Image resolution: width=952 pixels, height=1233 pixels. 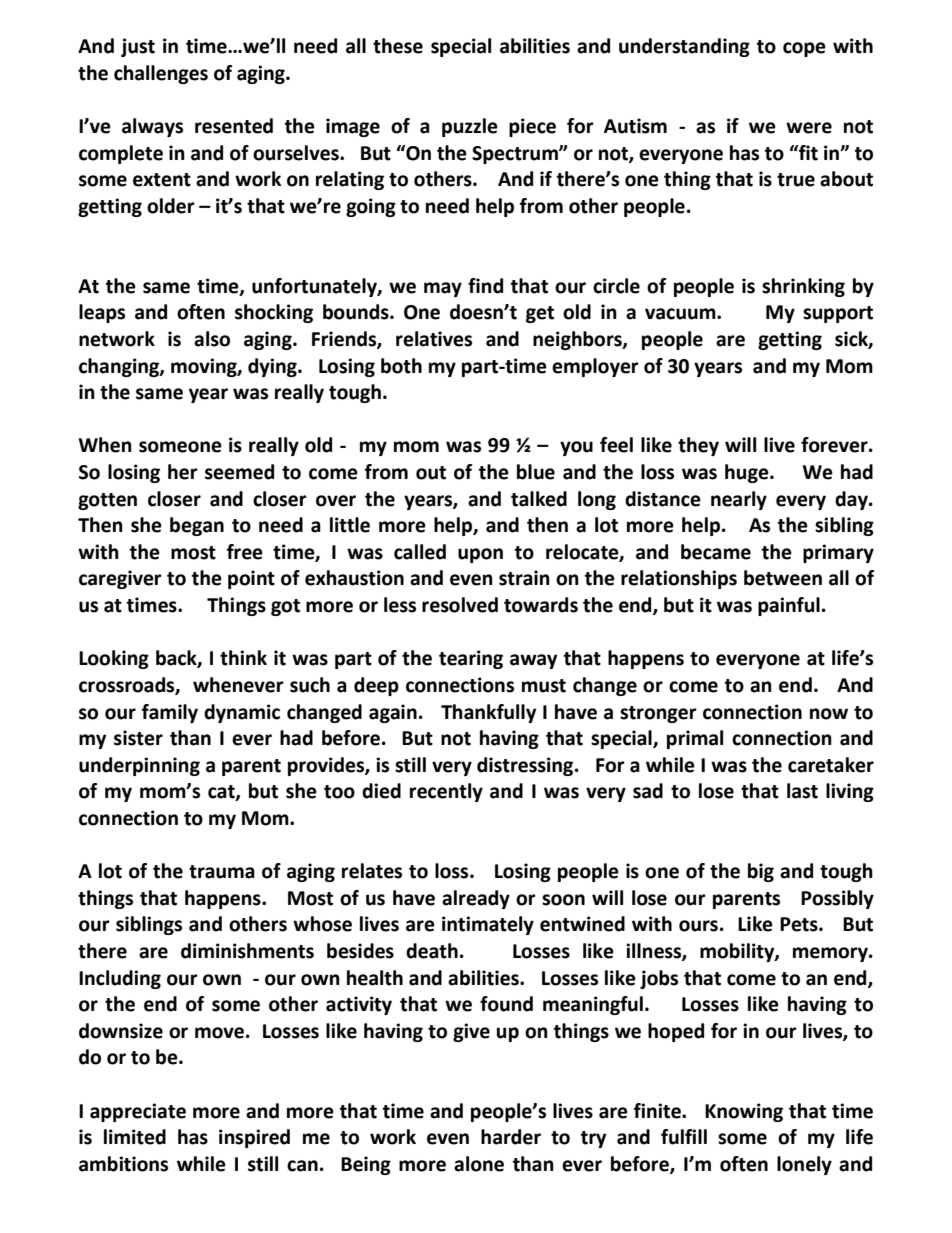 I want to click on cope, so click(x=804, y=49).
